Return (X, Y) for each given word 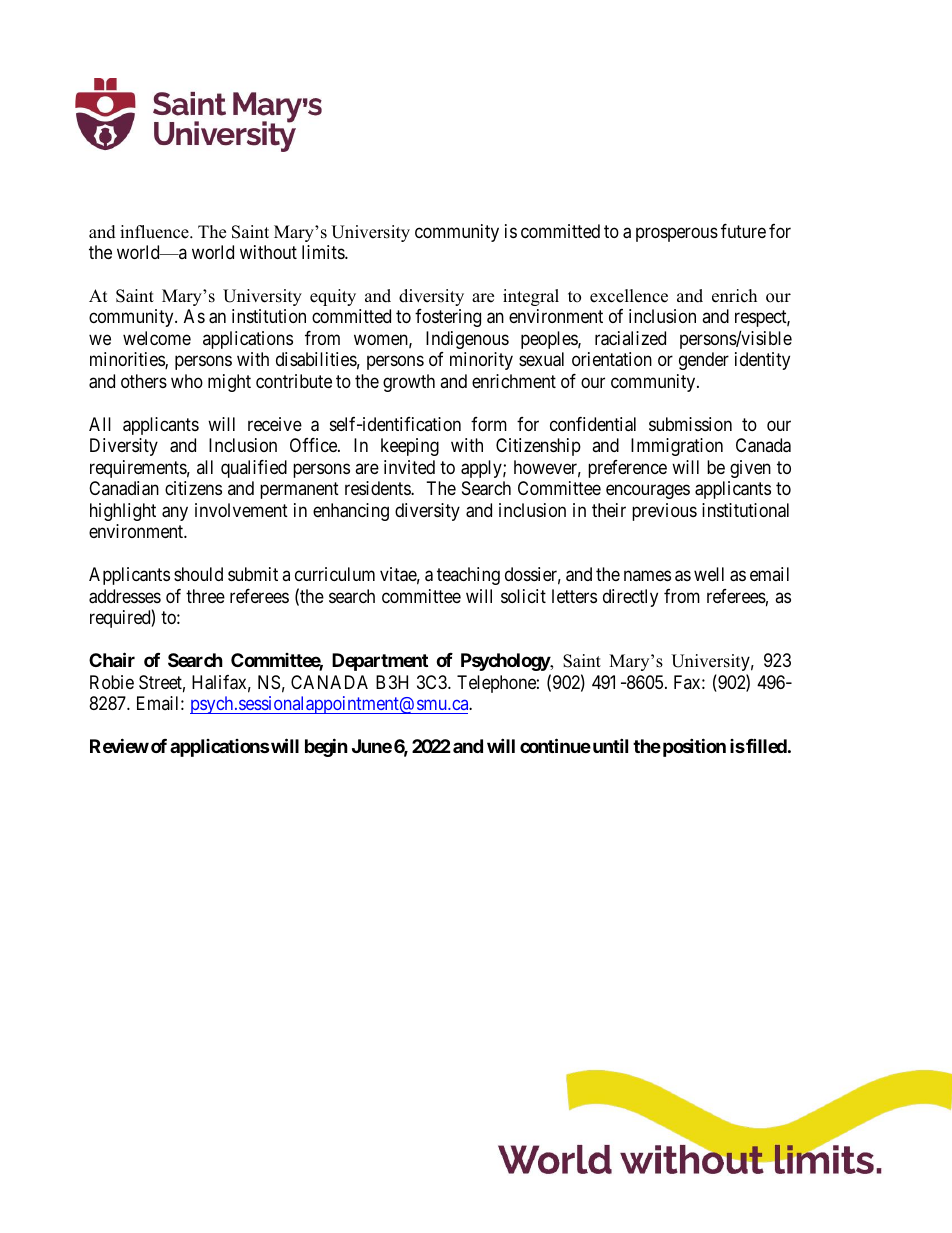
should (198, 574)
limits (324, 252)
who (187, 381)
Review (119, 745)
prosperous (677, 234)
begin (326, 747)
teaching (468, 576)
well (709, 574)
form (489, 424)
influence (155, 232)
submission (690, 424)
